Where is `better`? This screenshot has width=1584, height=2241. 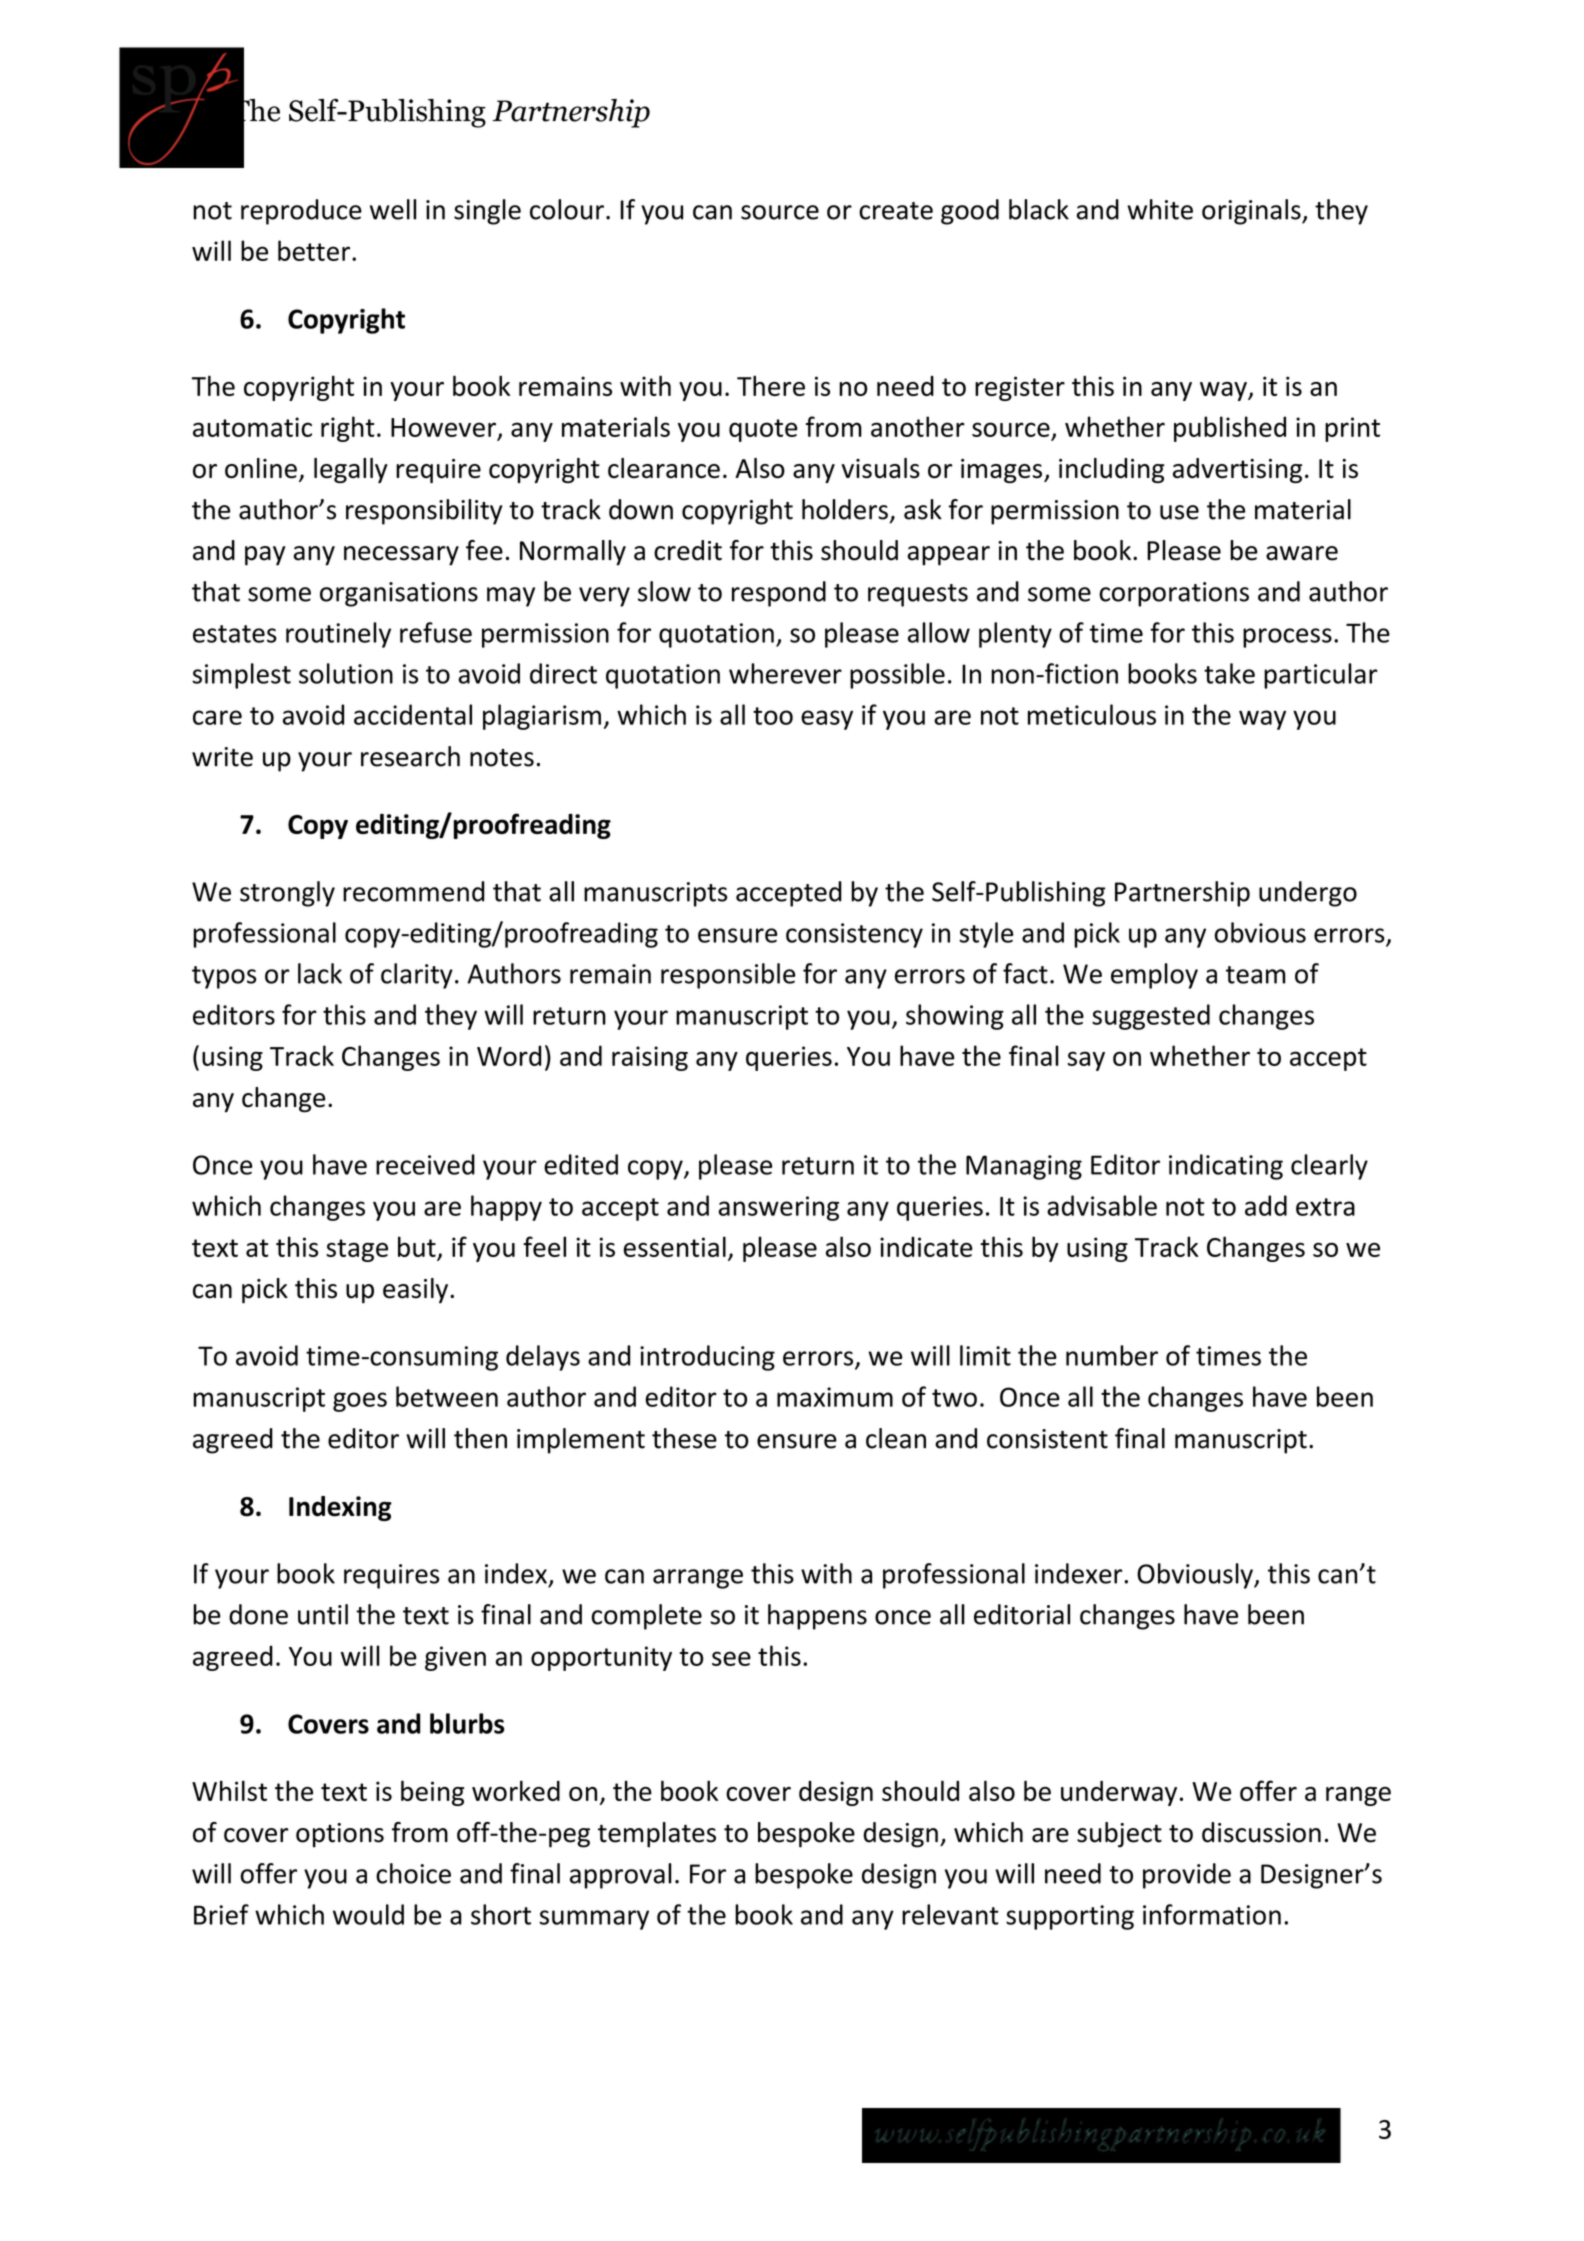 better is located at coordinates (315, 250).
